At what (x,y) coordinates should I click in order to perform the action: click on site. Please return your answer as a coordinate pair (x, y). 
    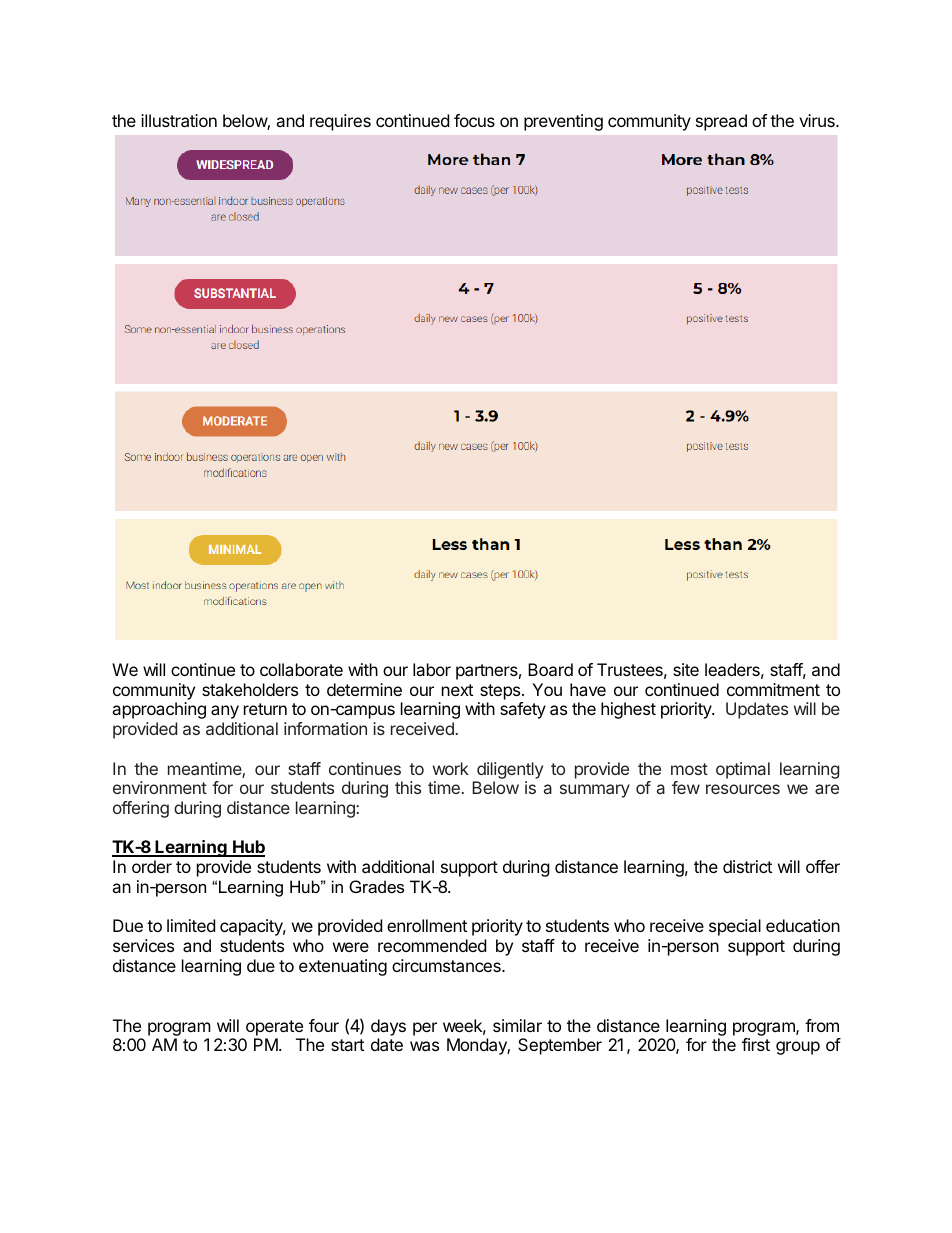
    Looking at the image, I should click on (686, 669).
